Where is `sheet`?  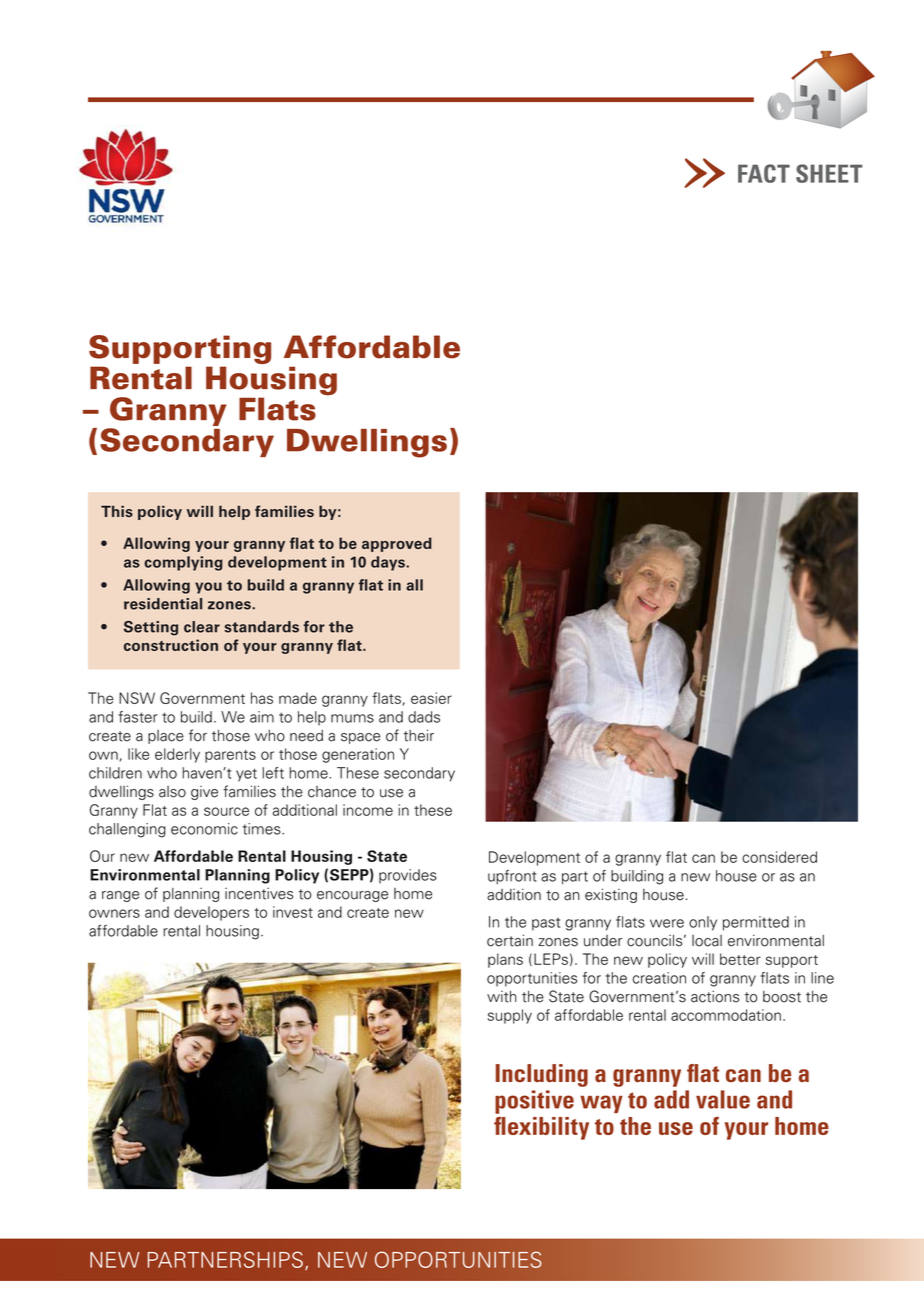 sheet is located at coordinates (829, 173).
